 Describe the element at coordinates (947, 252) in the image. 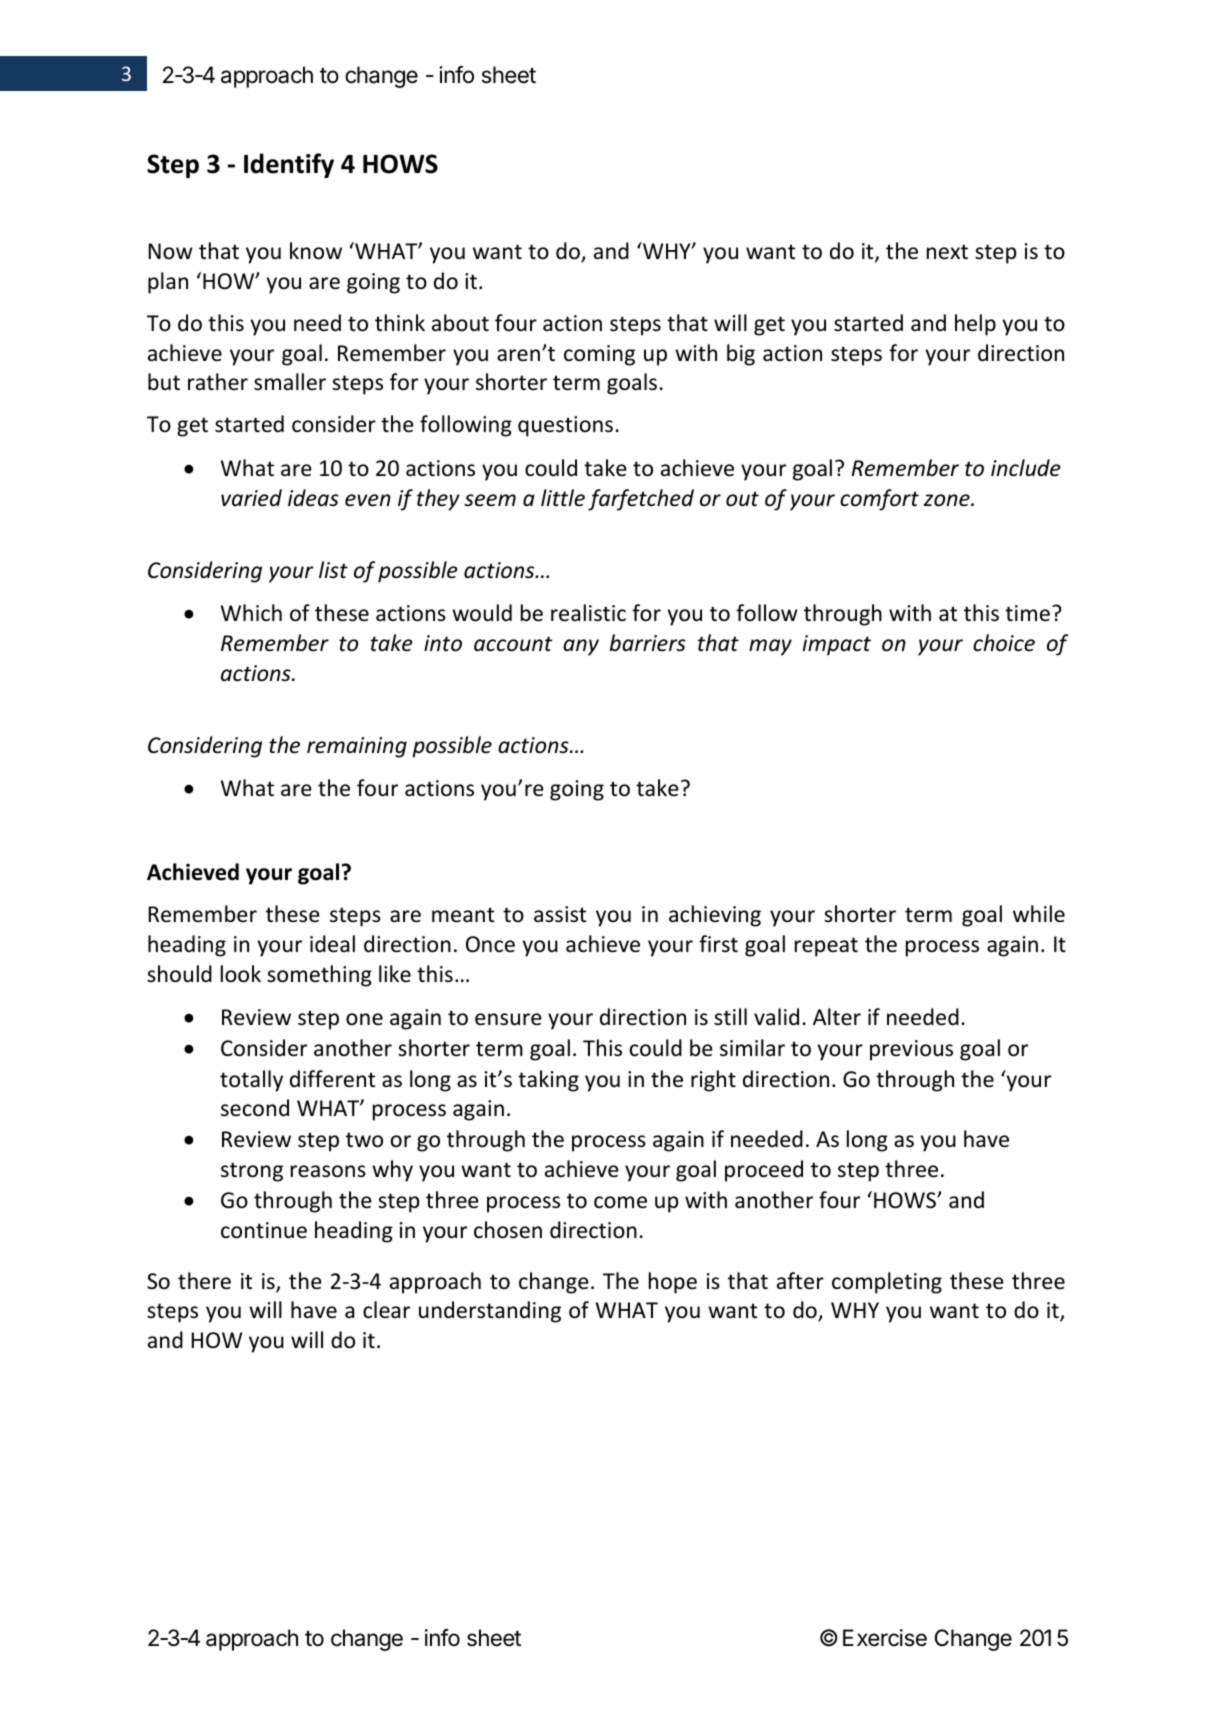

I see `next` at that location.
